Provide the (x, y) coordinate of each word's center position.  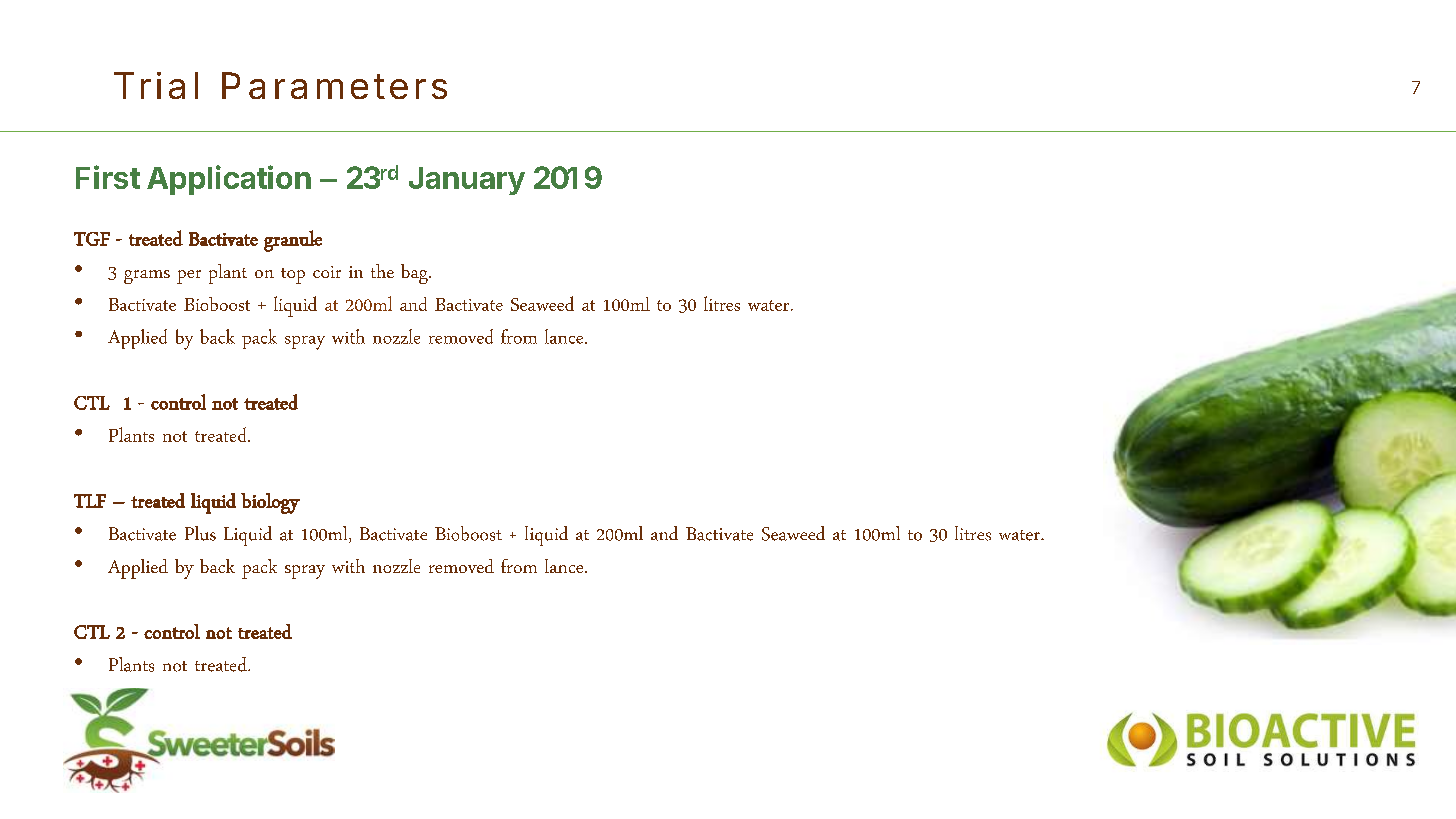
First (108, 177)
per (189, 277)
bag (415, 274)
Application (229, 180)
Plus (200, 533)
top (293, 276)
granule (293, 241)
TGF (92, 239)
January (467, 181)
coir (327, 272)
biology (270, 503)
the (382, 271)
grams (147, 277)
